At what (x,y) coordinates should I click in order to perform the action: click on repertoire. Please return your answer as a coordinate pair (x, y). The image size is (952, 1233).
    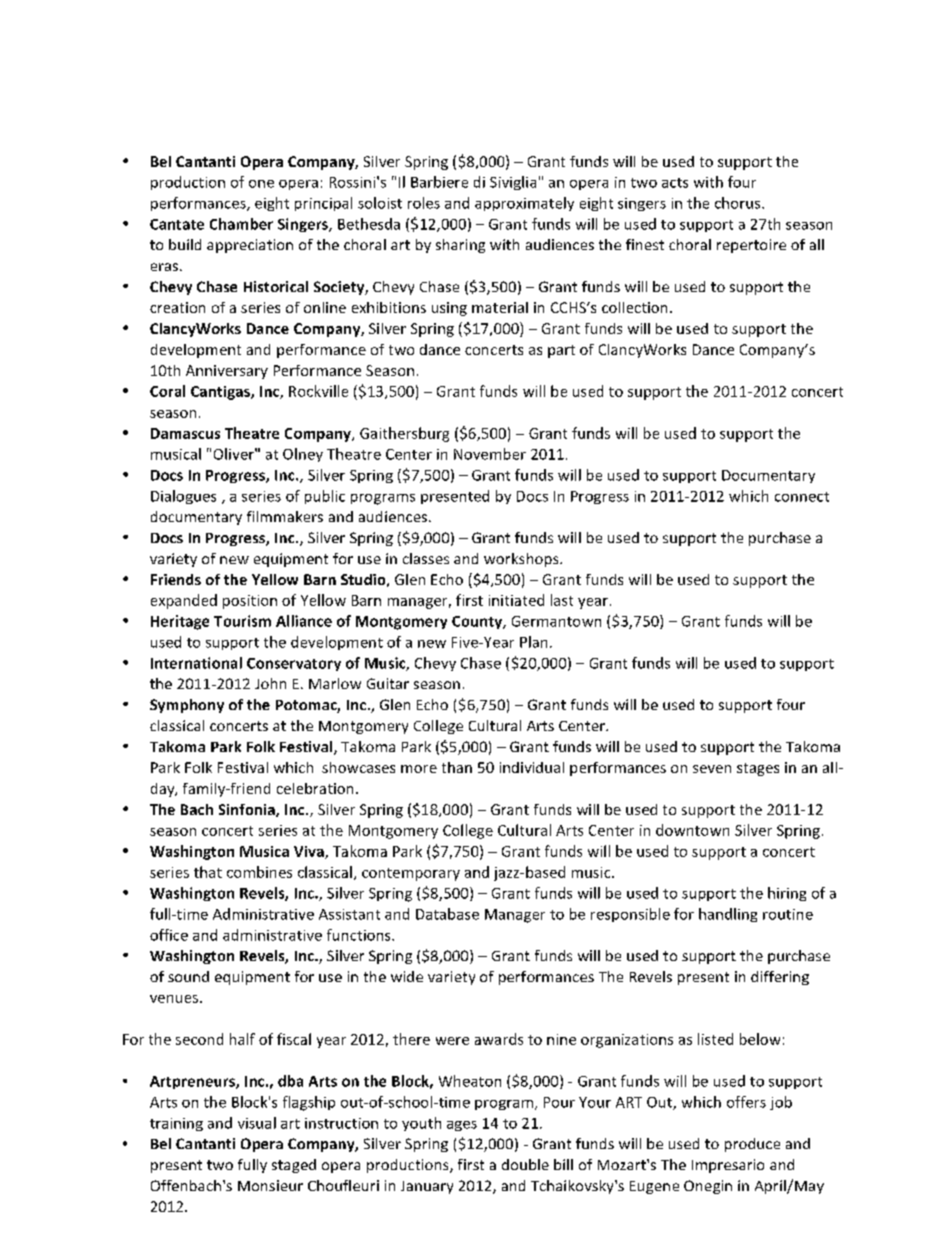
    Looking at the image, I should click on (751, 246).
